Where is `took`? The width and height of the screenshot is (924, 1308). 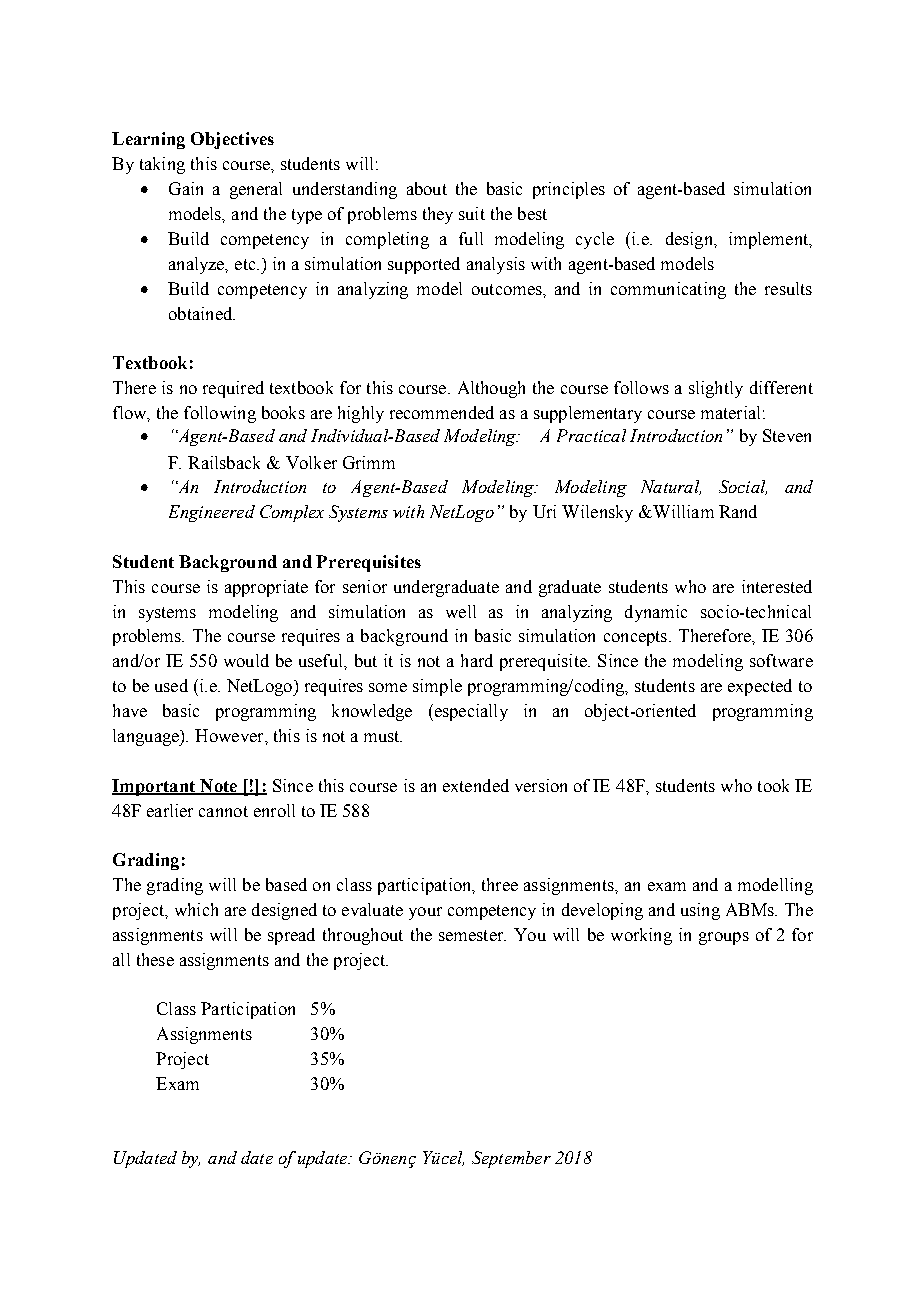 took is located at coordinates (773, 785).
